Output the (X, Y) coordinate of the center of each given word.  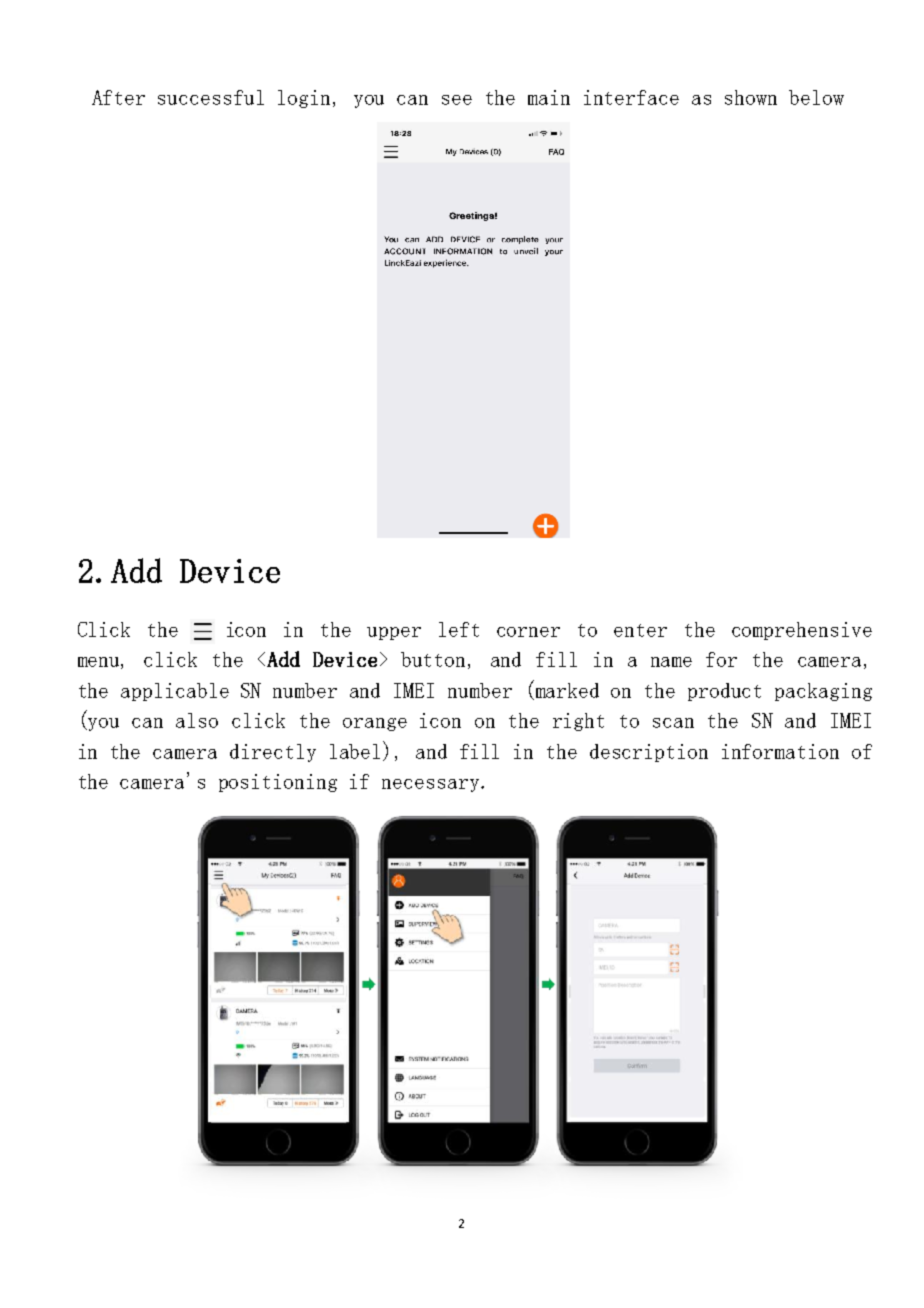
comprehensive (802, 631)
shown (751, 97)
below (816, 97)
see (457, 100)
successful (211, 97)
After (118, 97)
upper (394, 633)
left (459, 629)
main (549, 97)
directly (273, 753)
